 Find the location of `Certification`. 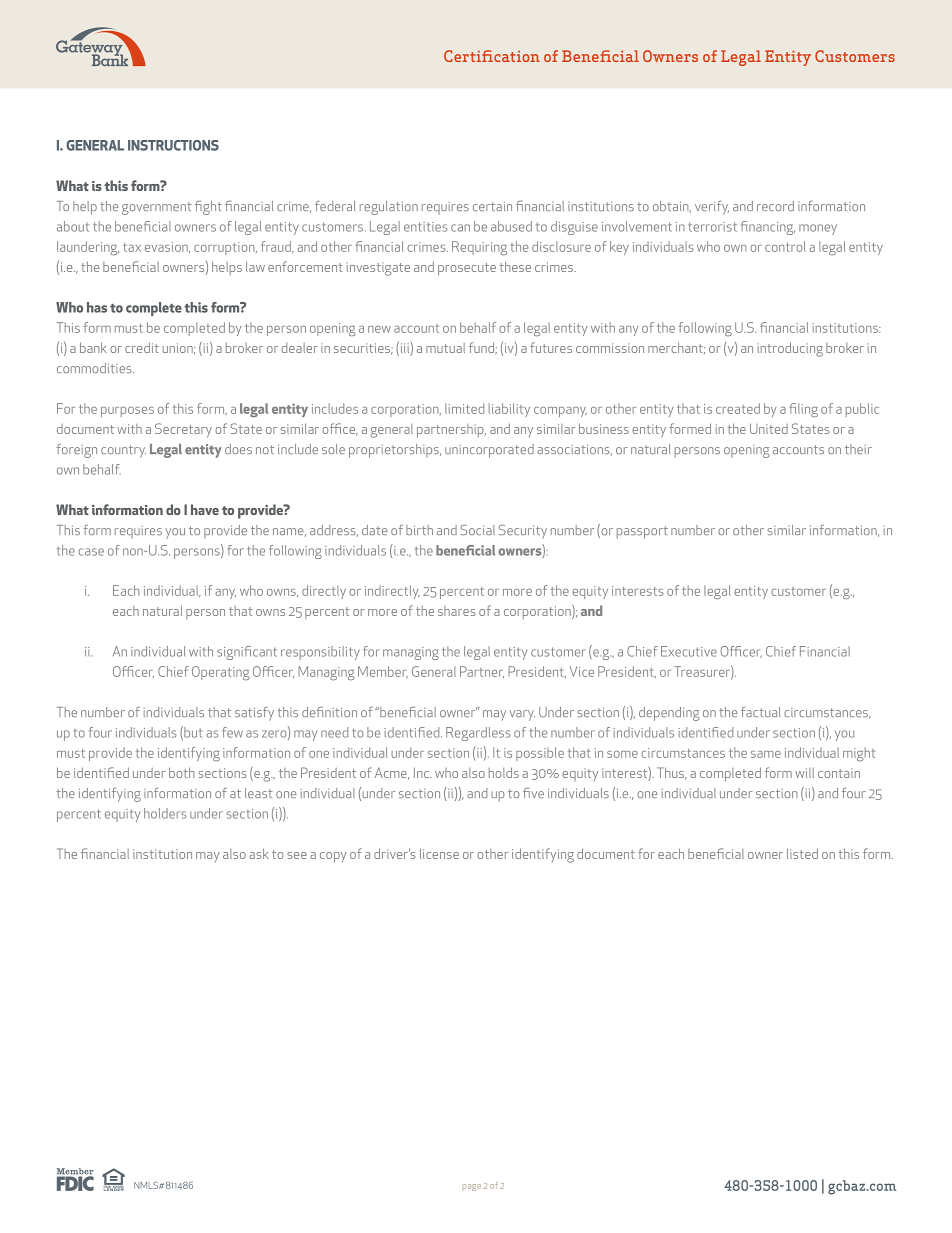

Certification is located at coordinates (492, 56).
